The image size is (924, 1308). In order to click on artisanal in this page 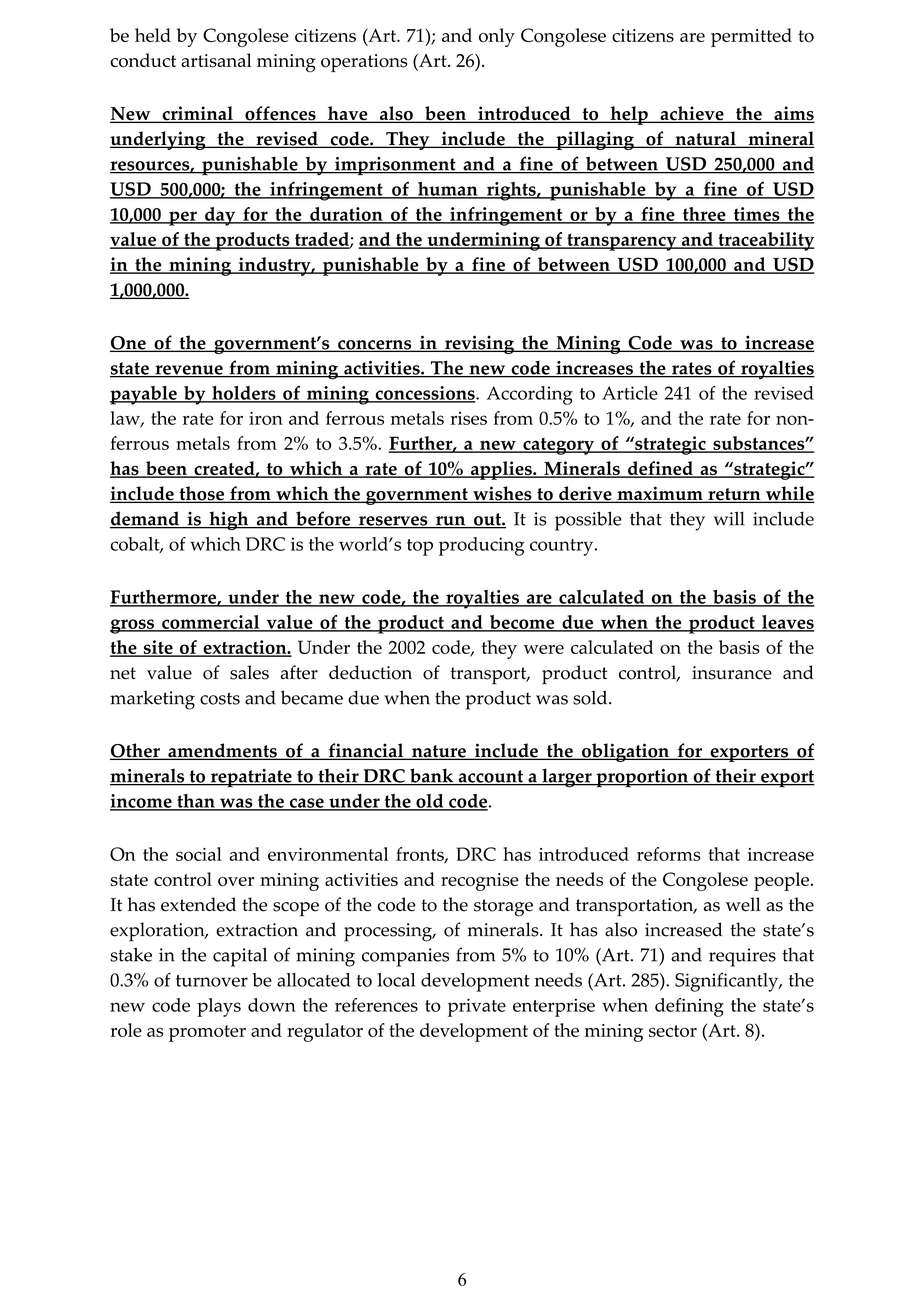, I will do `click(216, 60)`.
